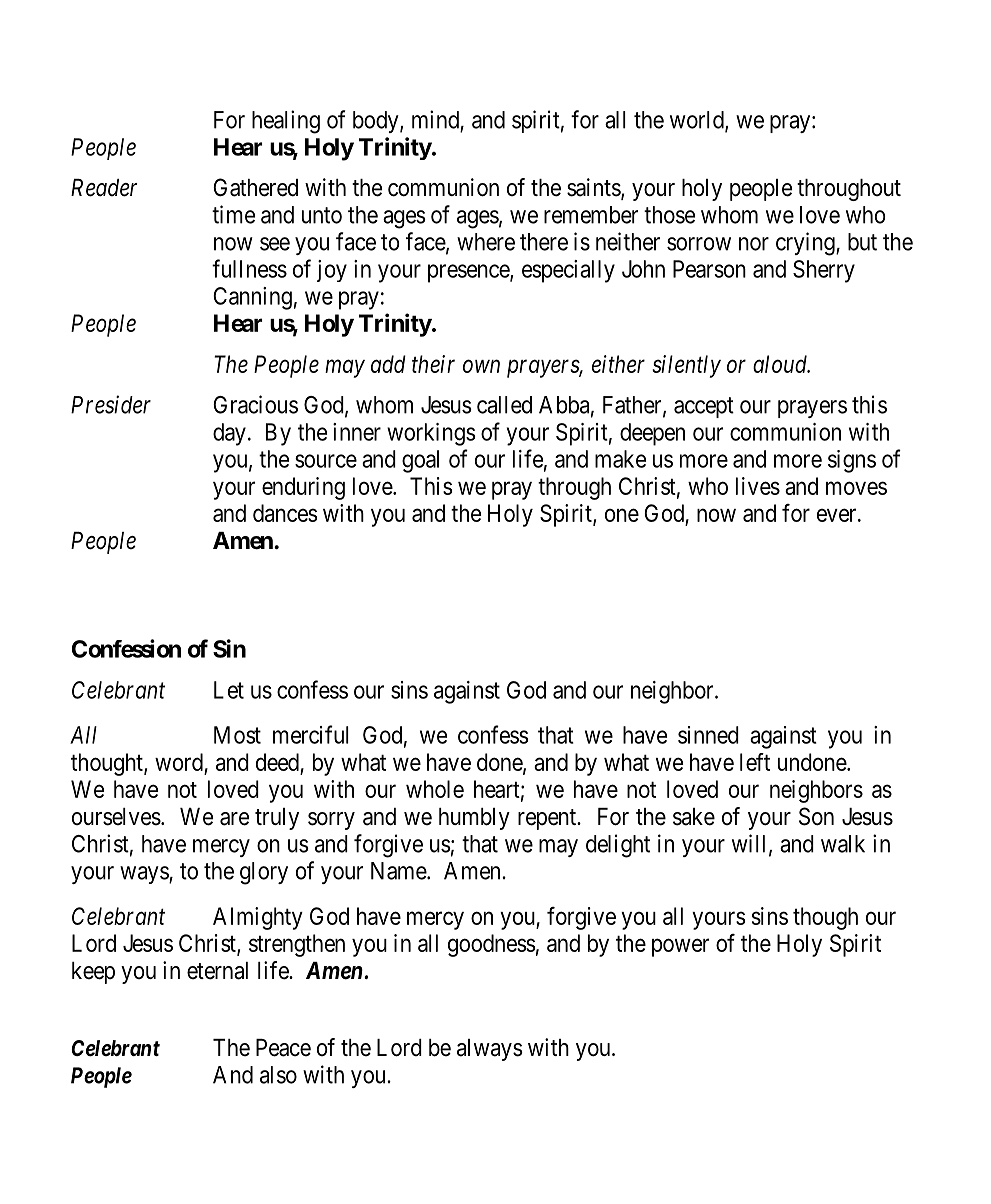 The image size is (991, 1204). Describe the element at coordinates (698, 121) in the image. I see `world` at that location.
